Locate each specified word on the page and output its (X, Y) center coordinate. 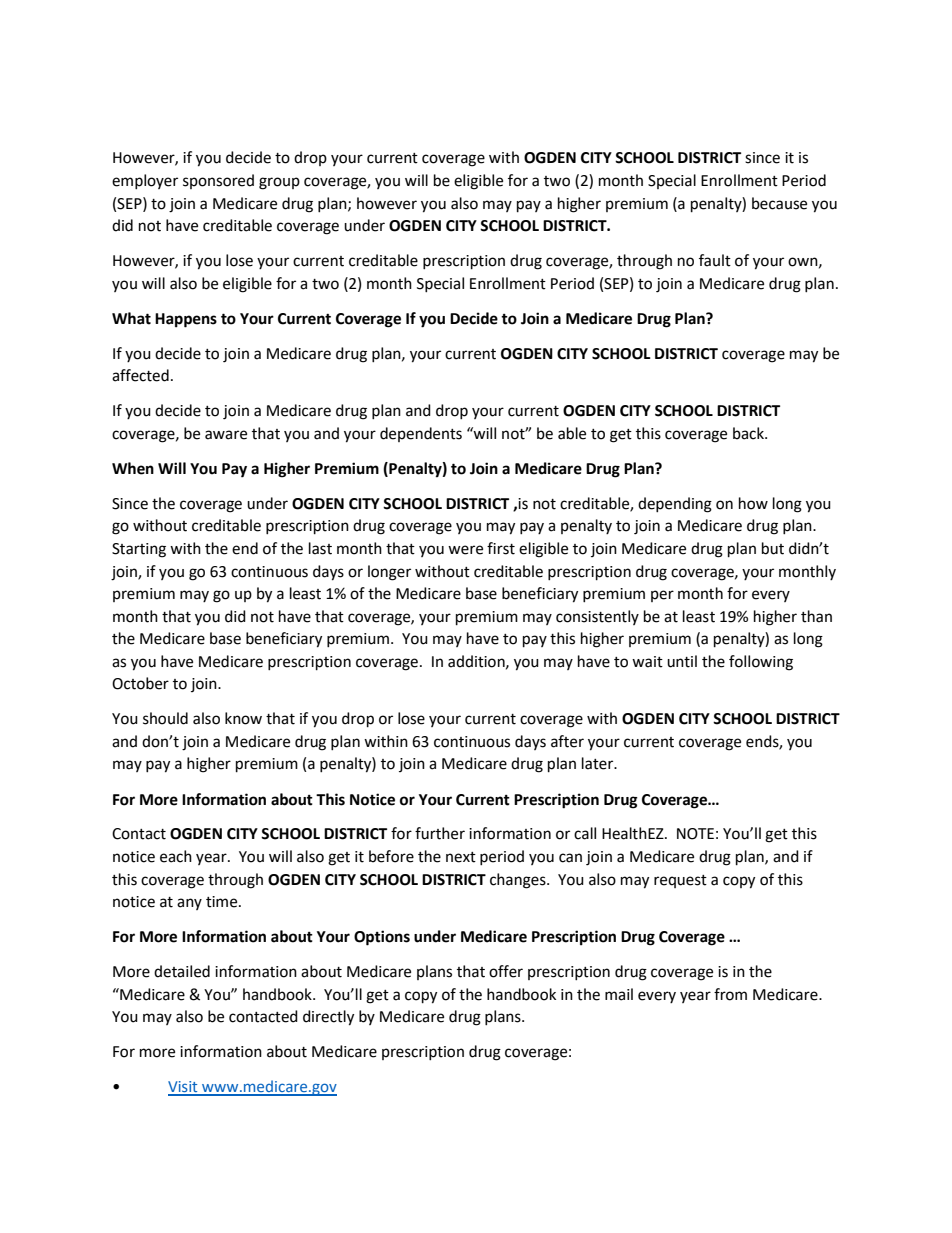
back (749, 433)
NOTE (695, 834)
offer (506, 971)
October (140, 683)
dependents (421, 434)
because (779, 203)
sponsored (218, 181)
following (761, 663)
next (461, 857)
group (279, 183)
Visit (184, 1088)
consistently (597, 617)
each (176, 856)
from (730, 994)
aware (226, 435)
